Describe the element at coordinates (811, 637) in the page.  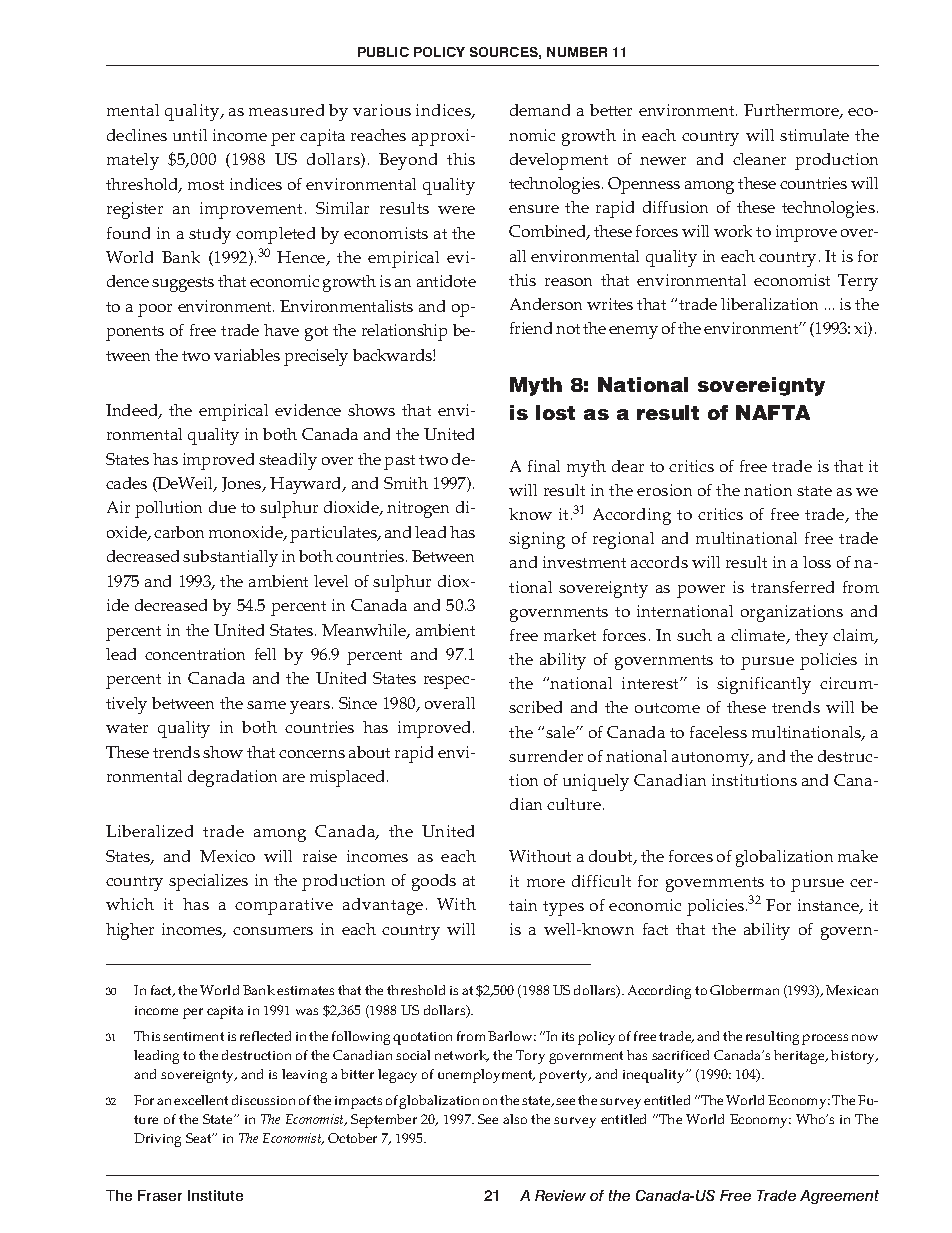
I see `they` at that location.
